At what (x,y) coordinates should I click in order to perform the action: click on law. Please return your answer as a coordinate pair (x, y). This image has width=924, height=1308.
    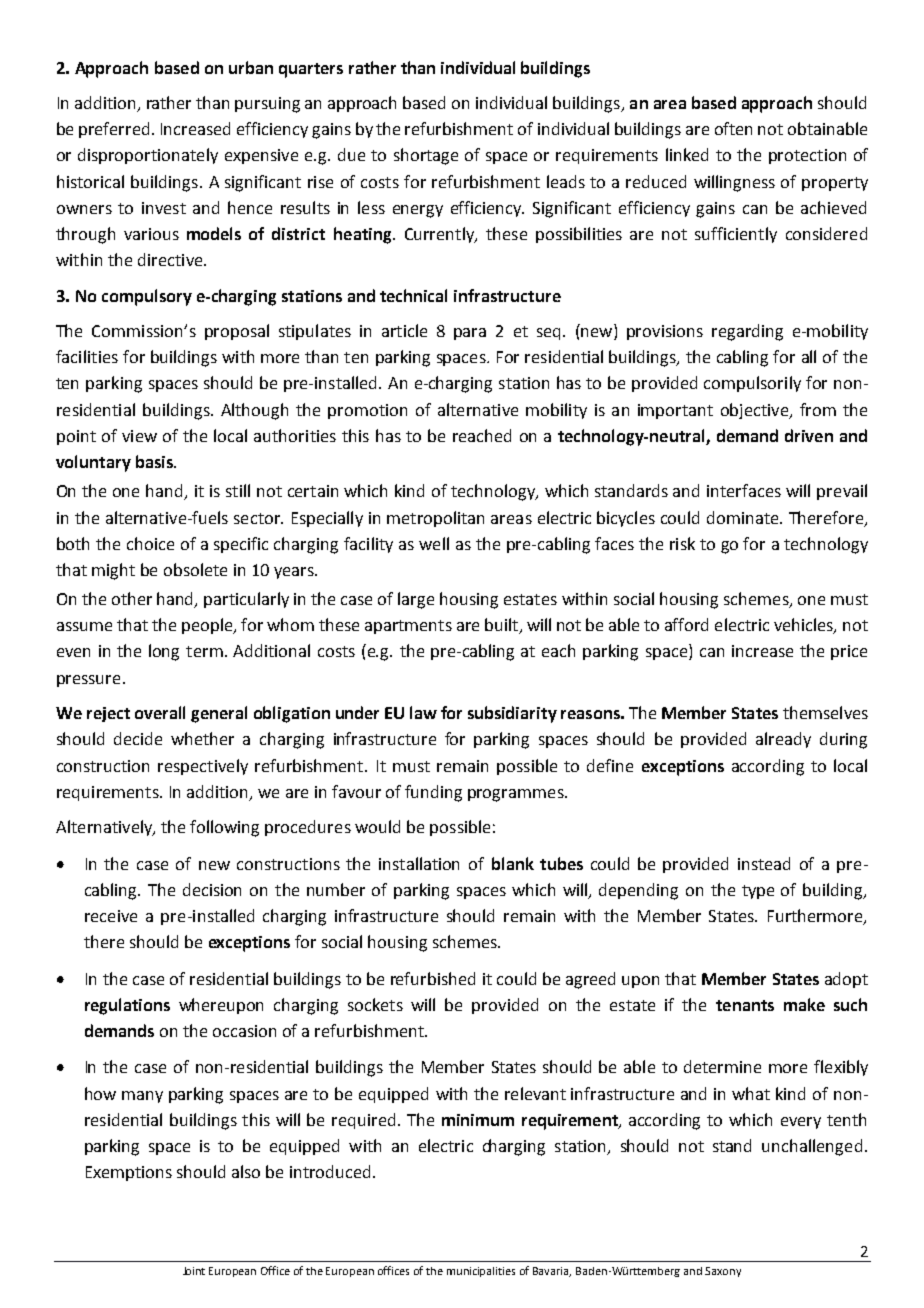
    Looking at the image, I should click on (423, 712).
